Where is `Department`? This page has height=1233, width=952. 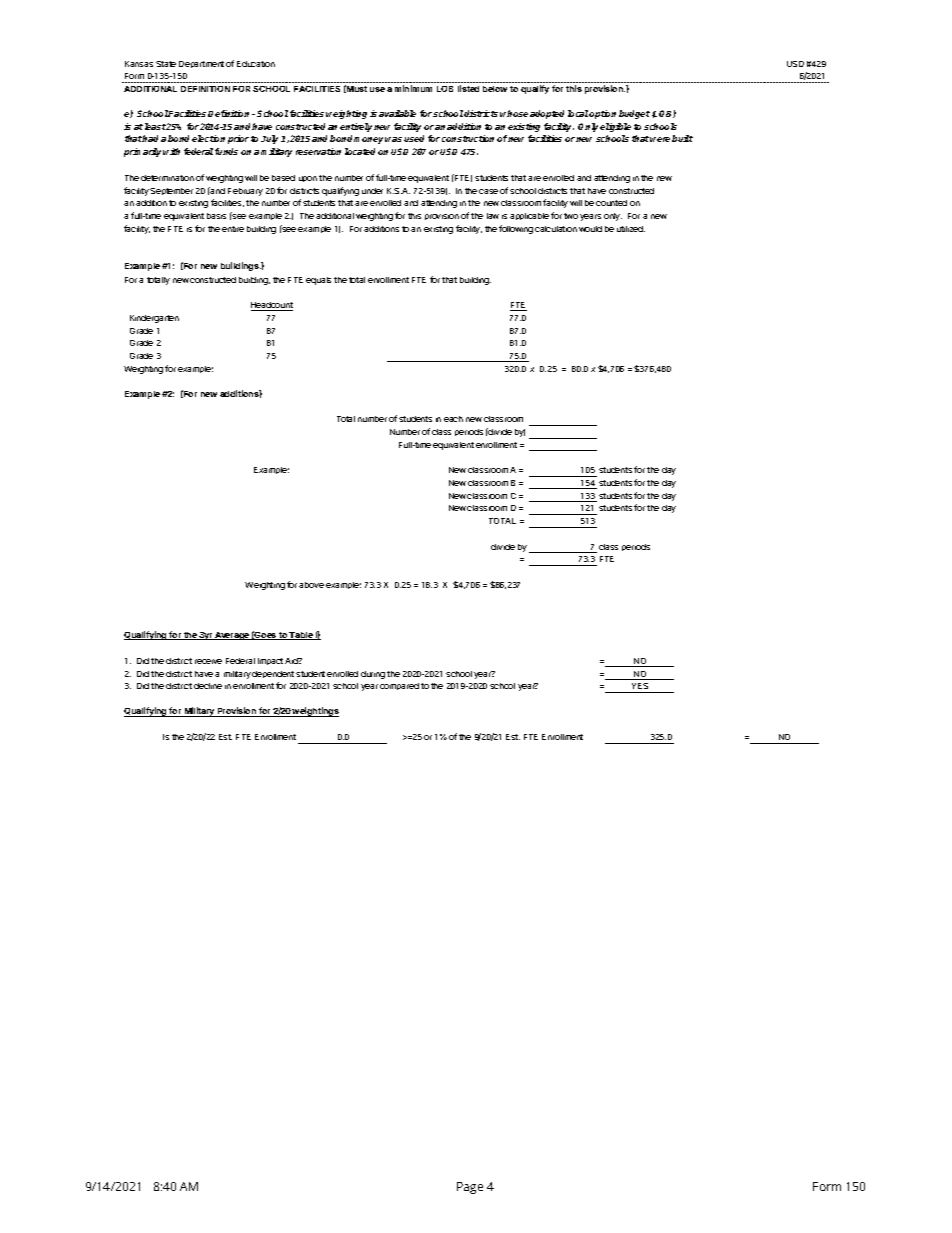
Department is located at coordinates (201, 64).
